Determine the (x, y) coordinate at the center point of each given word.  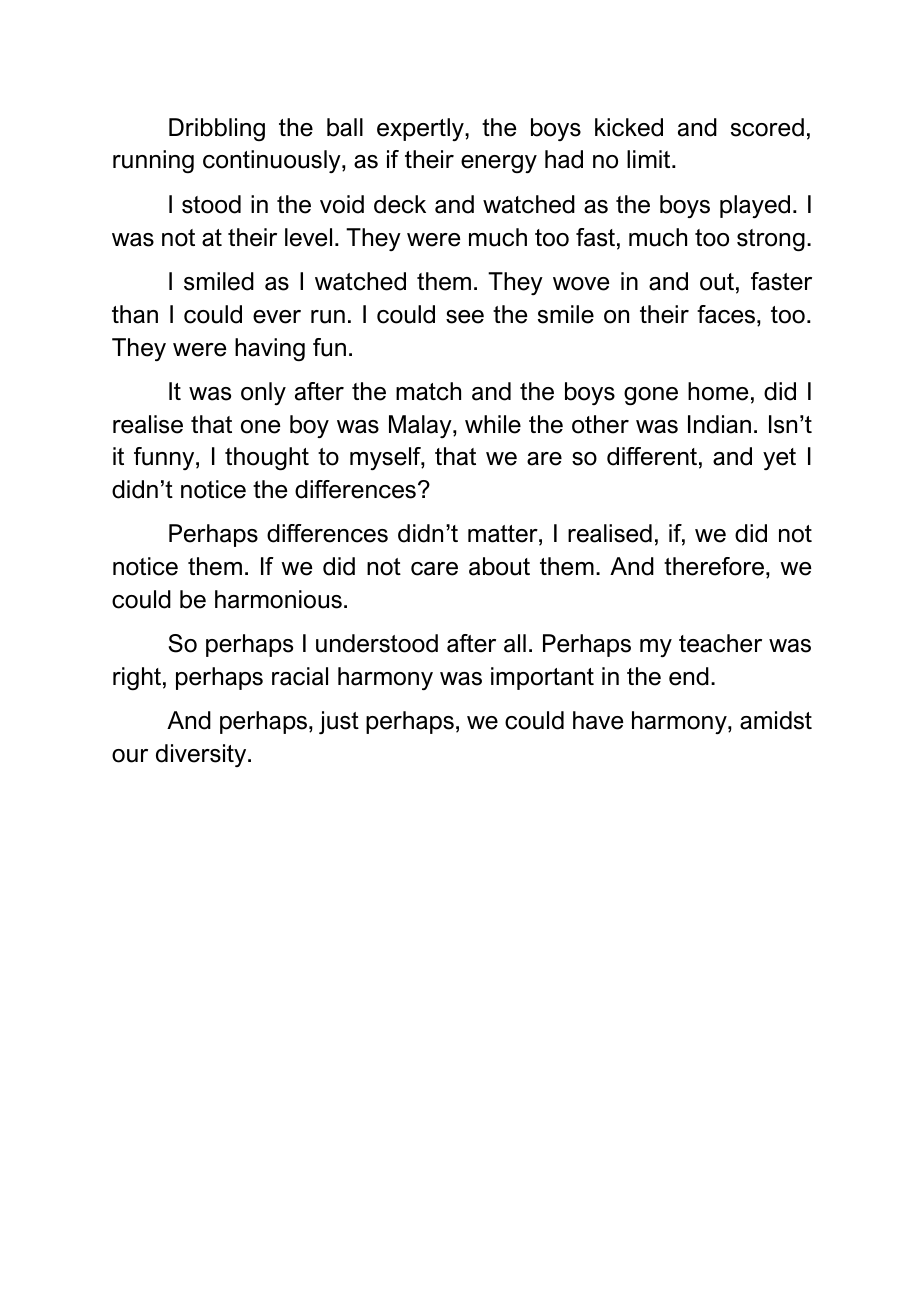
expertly (421, 129)
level (308, 237)
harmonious (278, 599)
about (499, 566)
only (263, 393)
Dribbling (217, 129)
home (718, 391)
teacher (720, 643)
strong (771, 240)
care (434, 569)
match (428, 391)
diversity (202, 755)
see (465, 317)
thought (267, 458)
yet (779, 459)
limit (650, 159)
